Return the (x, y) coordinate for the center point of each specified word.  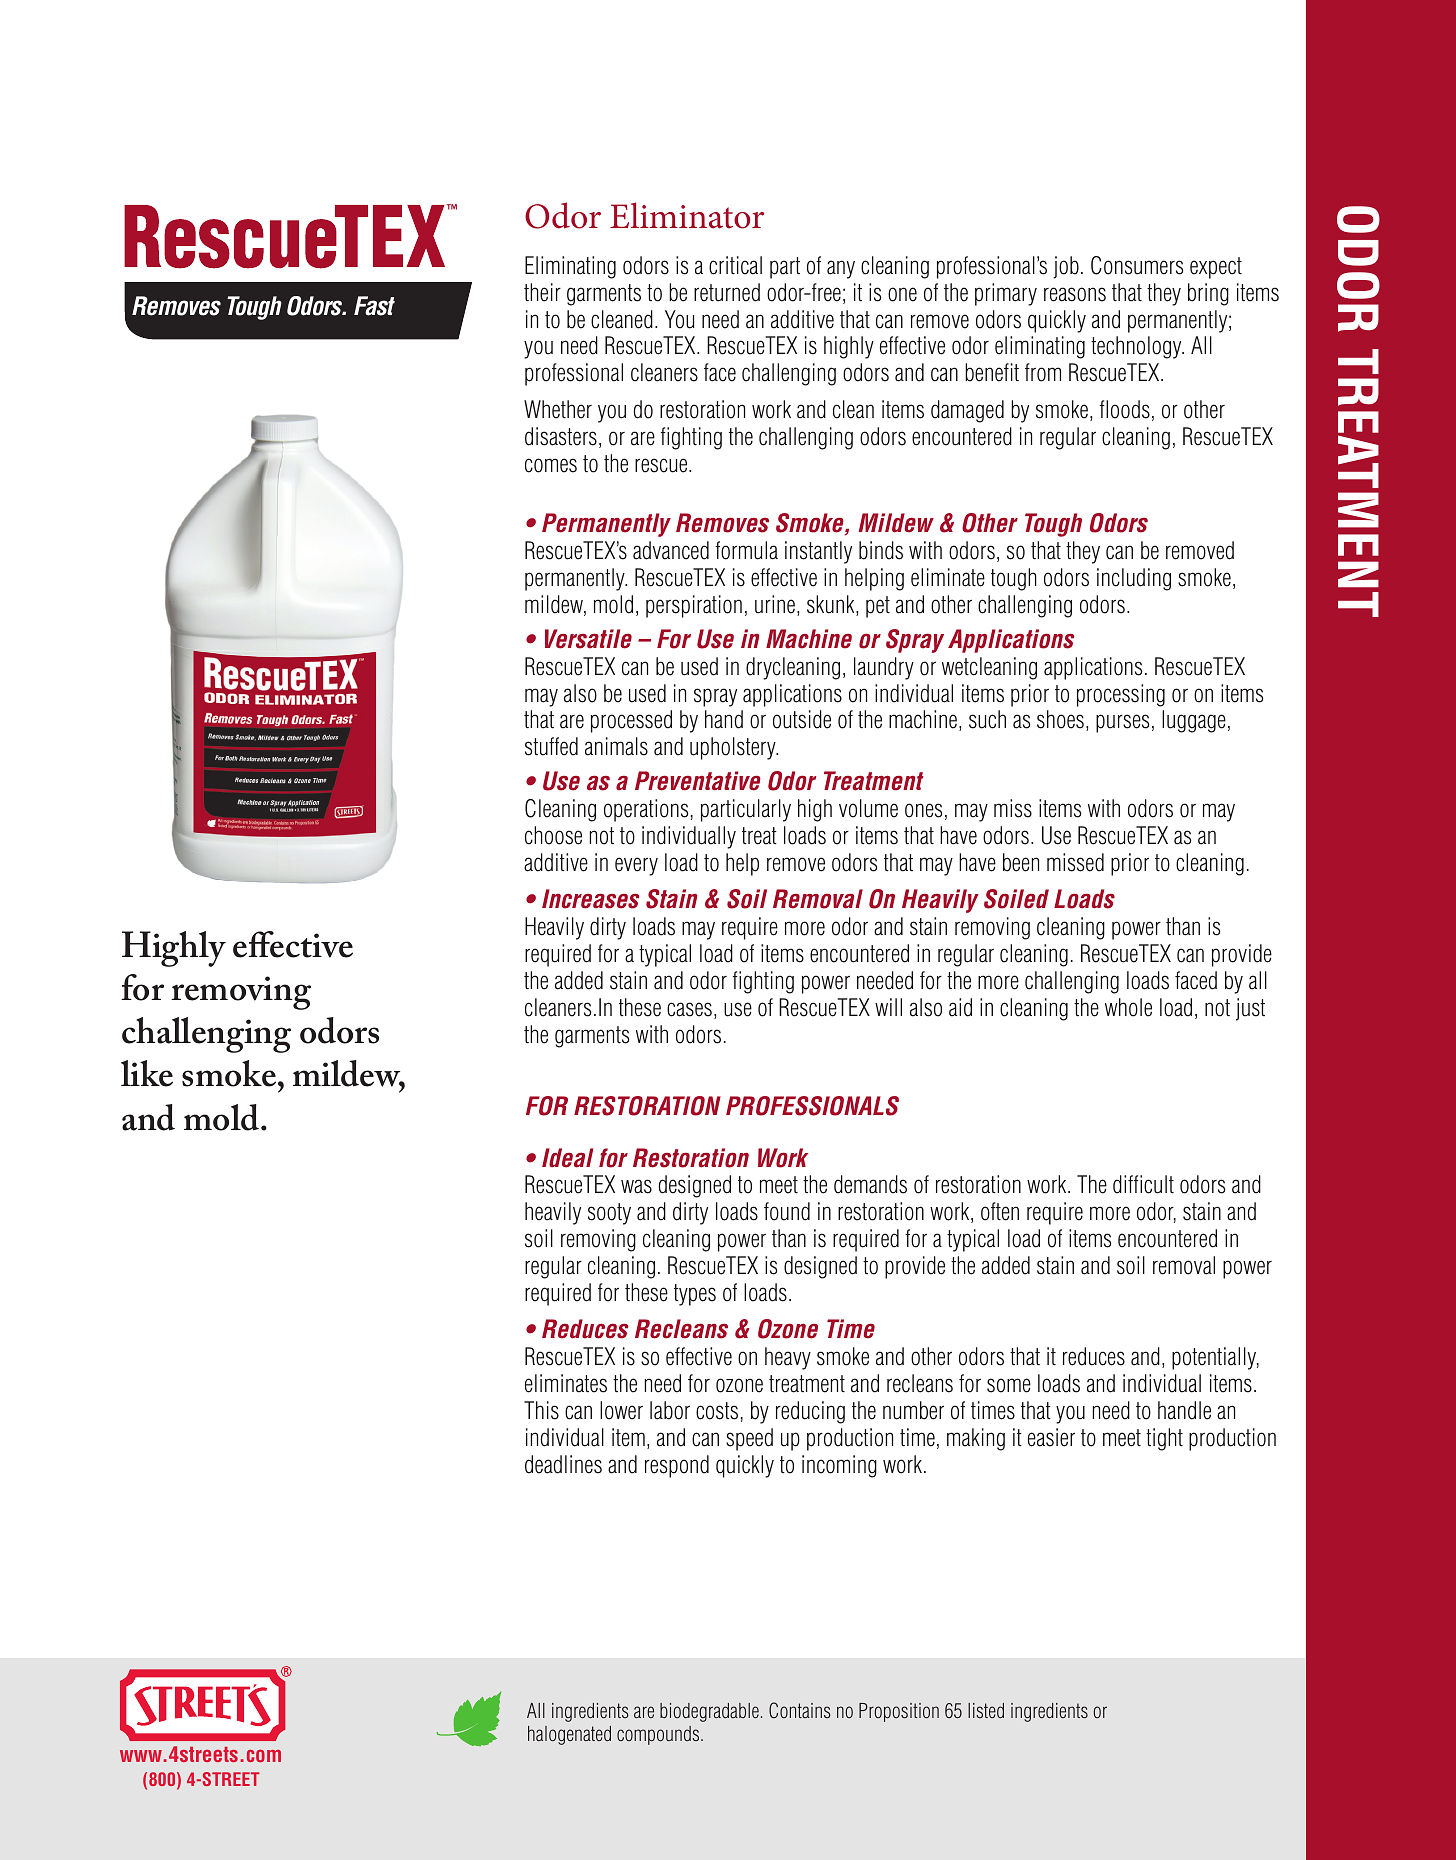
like (147, 1073)
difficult (1143, 1184)
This (541, 1410)
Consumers (1137, 265)
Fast (374, 306)
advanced (671, 550)
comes (551, 465)
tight (1164, 1439)
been (1021, 862)
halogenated (569, 1735)
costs (717, 1411)
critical (735, 265)
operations (646, 810)
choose (553, 835)
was (636, 1186)
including (1134, 579)
